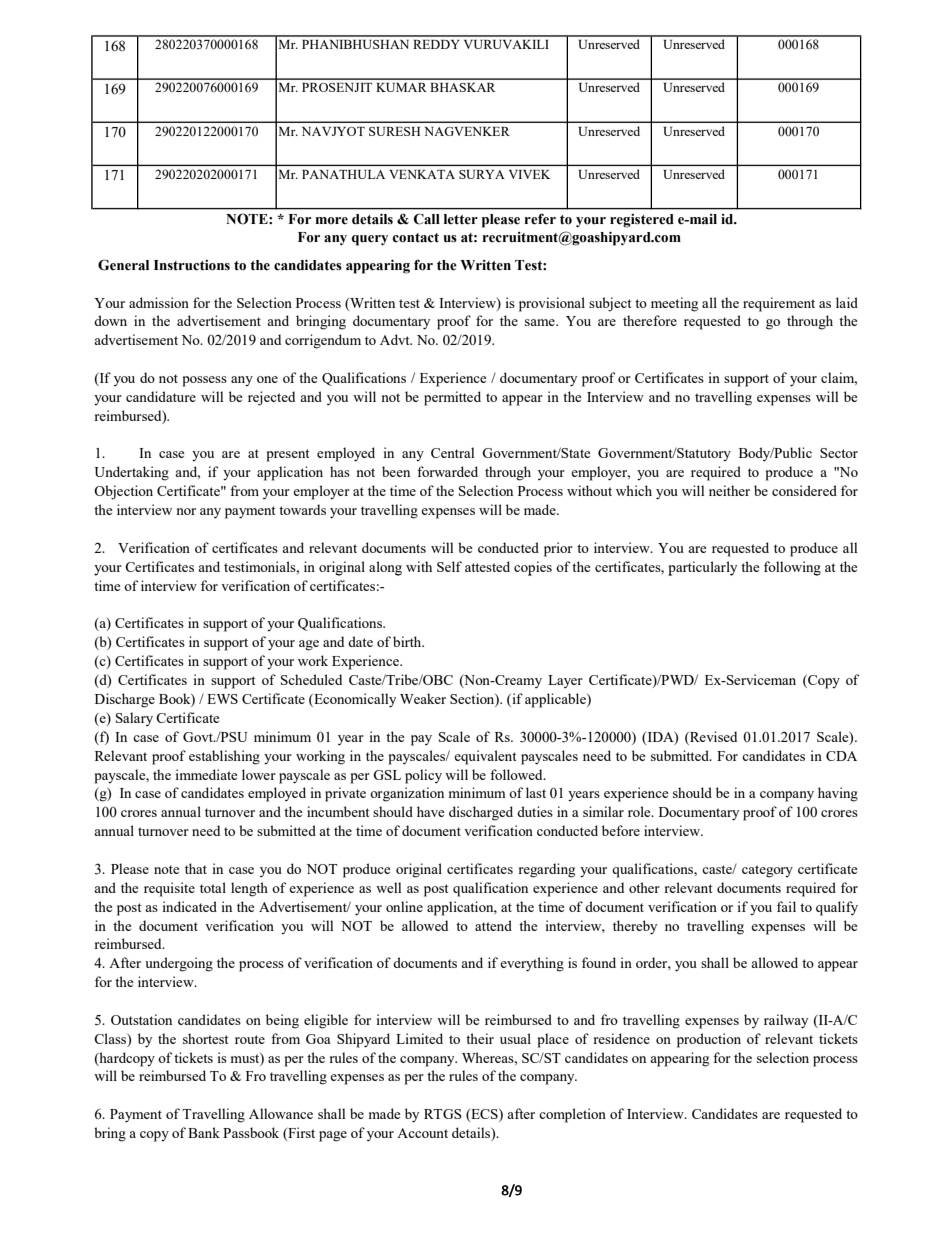 Image resolution: width=952 pixels, height=1233 pixels. I want to click on REDDY, so click(436, 44).
